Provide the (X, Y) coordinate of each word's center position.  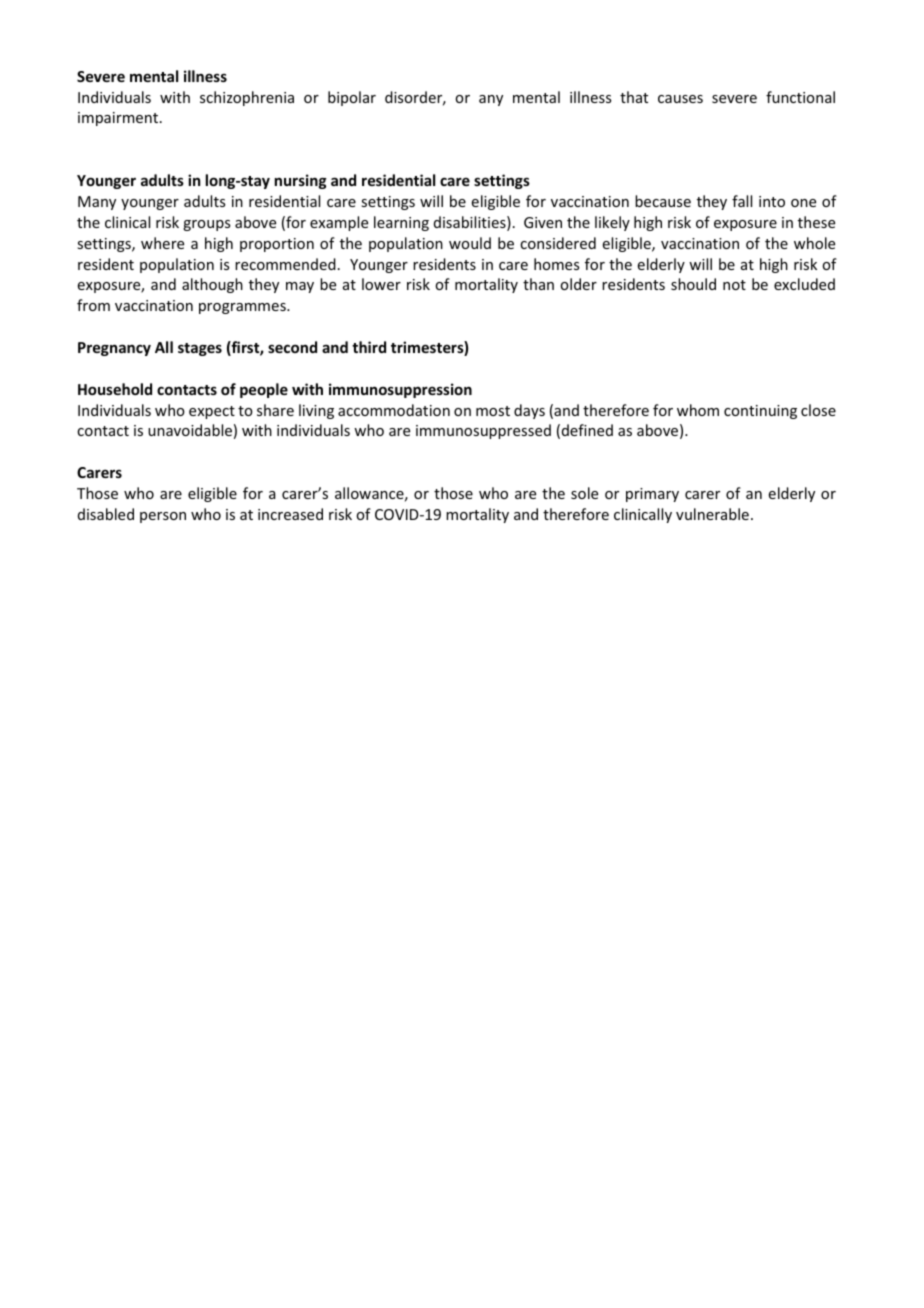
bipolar (352, 98)
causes (680, 99)
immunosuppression (400, 390)
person (163, 517)
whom (698, 410)
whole (814, 243)
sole (584, 493)
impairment (119, 119)
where (162, 243)
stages (200, 349)
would (470, 243)
